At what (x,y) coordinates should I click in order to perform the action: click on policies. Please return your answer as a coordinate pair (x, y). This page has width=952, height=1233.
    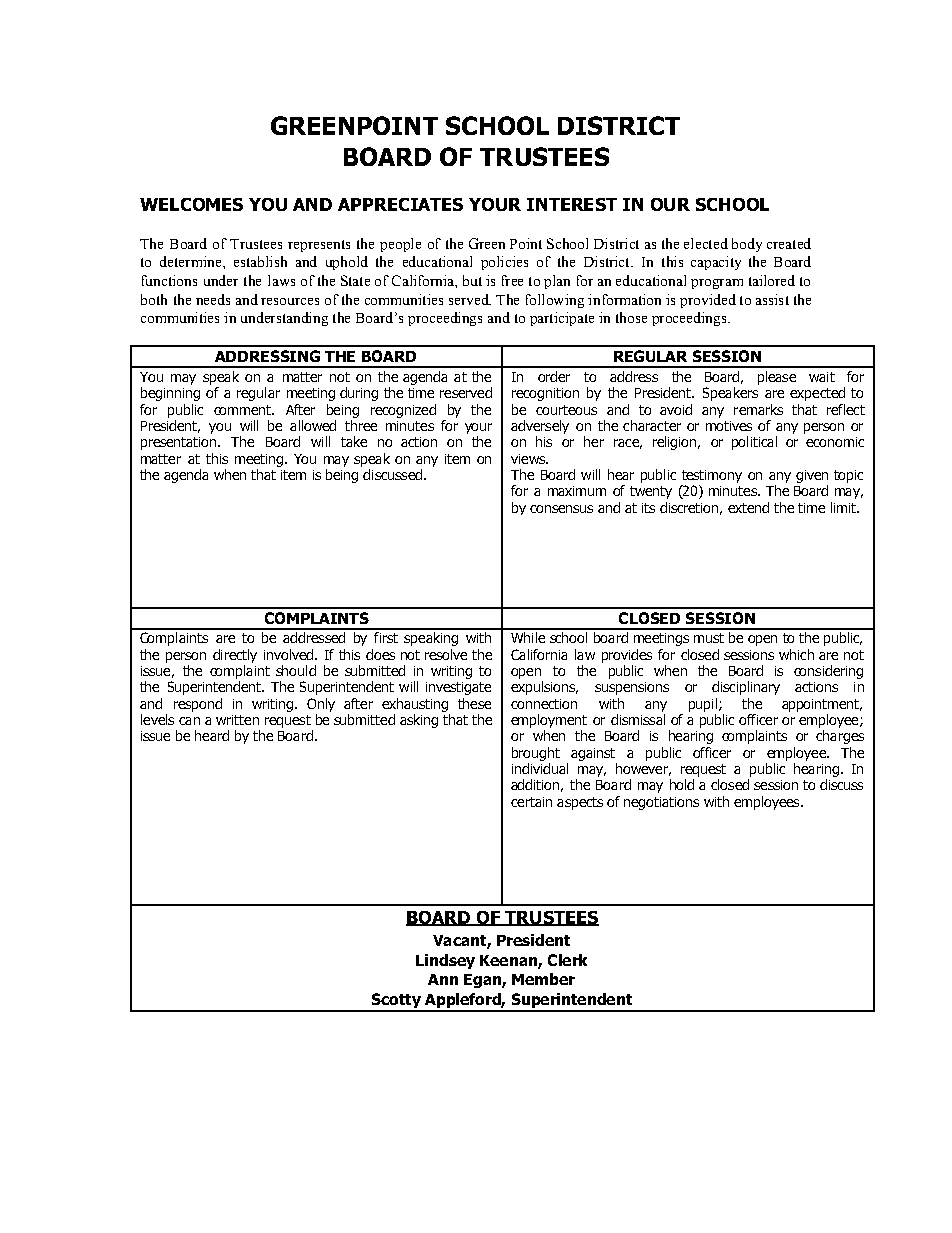
    Looking at the image, I should click on (504, 263).
